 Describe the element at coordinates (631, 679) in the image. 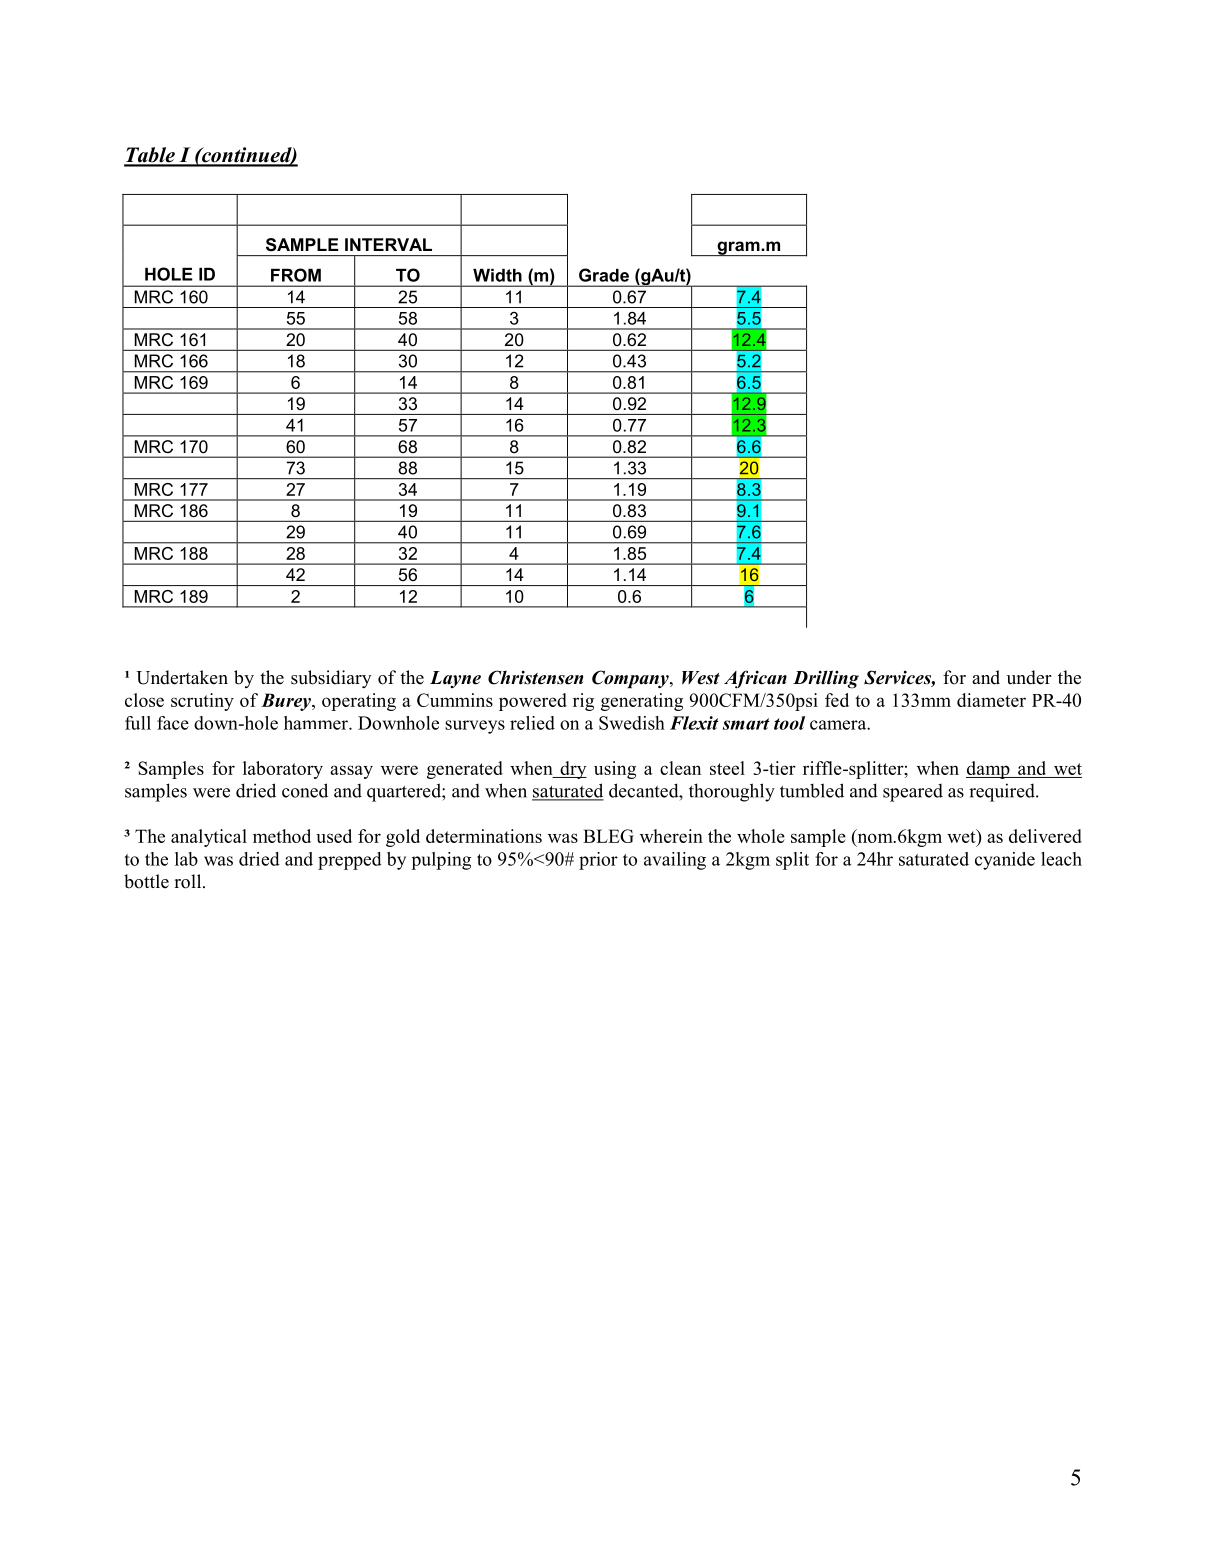

I see `Company` at that location.
